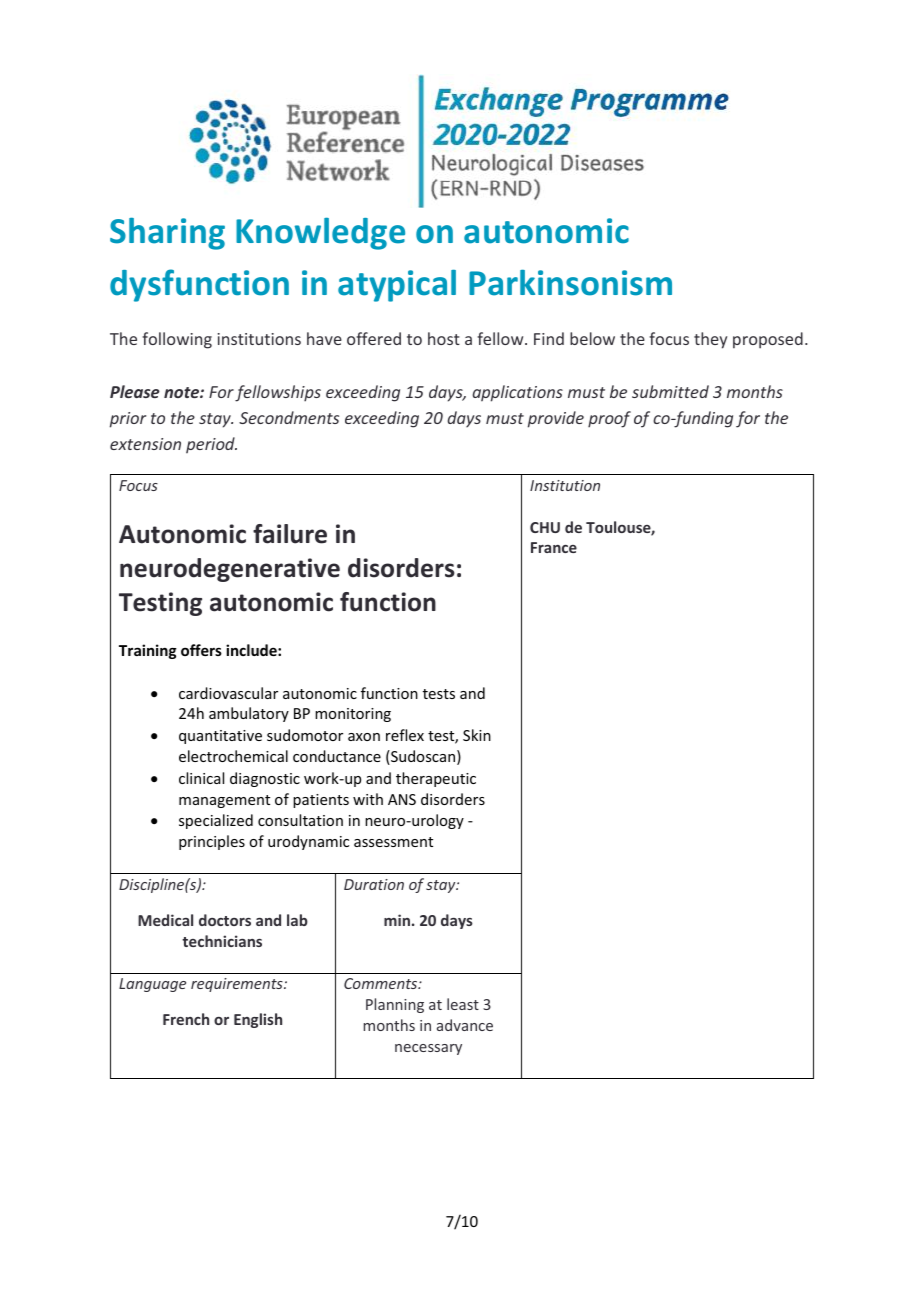 The image size is (924, 1308). What do you see at coordinates (201, 650) in the screenshot?
I see `offers` at bounding box center [201, 650].
